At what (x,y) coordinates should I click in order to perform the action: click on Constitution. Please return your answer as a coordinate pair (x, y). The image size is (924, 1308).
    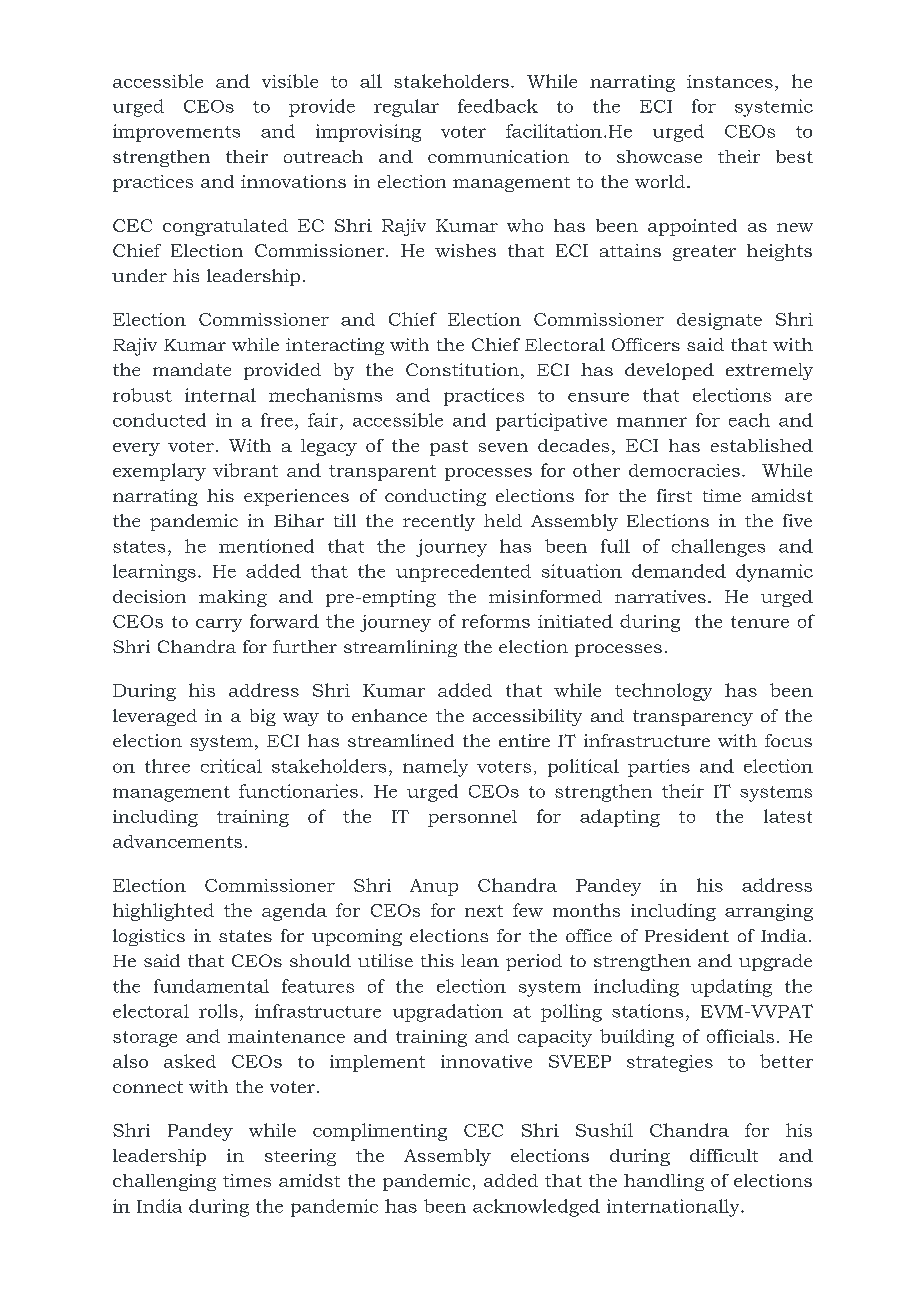
    Looking at the image, I should click on (462, 369).
